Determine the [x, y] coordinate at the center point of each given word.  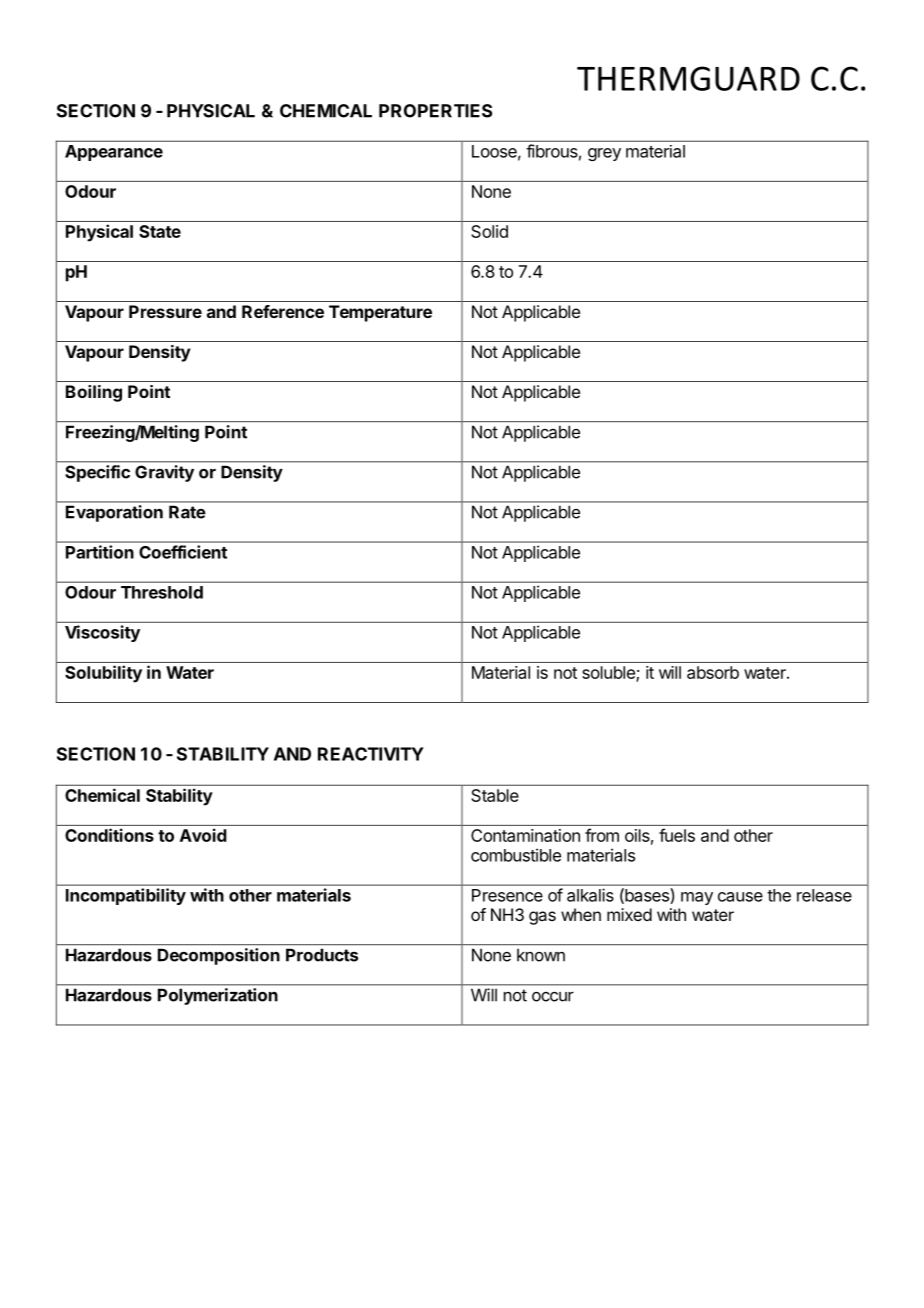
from [602, 835]
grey [604, 154]
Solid [489, 231]
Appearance [114, 153]
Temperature [380, 313]
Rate [187, 512]
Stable [495, 795]
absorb [713, 672]
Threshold [162, 592]
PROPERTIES [435, 111]
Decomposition [219, 956]
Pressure [165, 311]
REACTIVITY [371, 754]
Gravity [164, 473]
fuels [677, 835]
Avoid [203, 835]
